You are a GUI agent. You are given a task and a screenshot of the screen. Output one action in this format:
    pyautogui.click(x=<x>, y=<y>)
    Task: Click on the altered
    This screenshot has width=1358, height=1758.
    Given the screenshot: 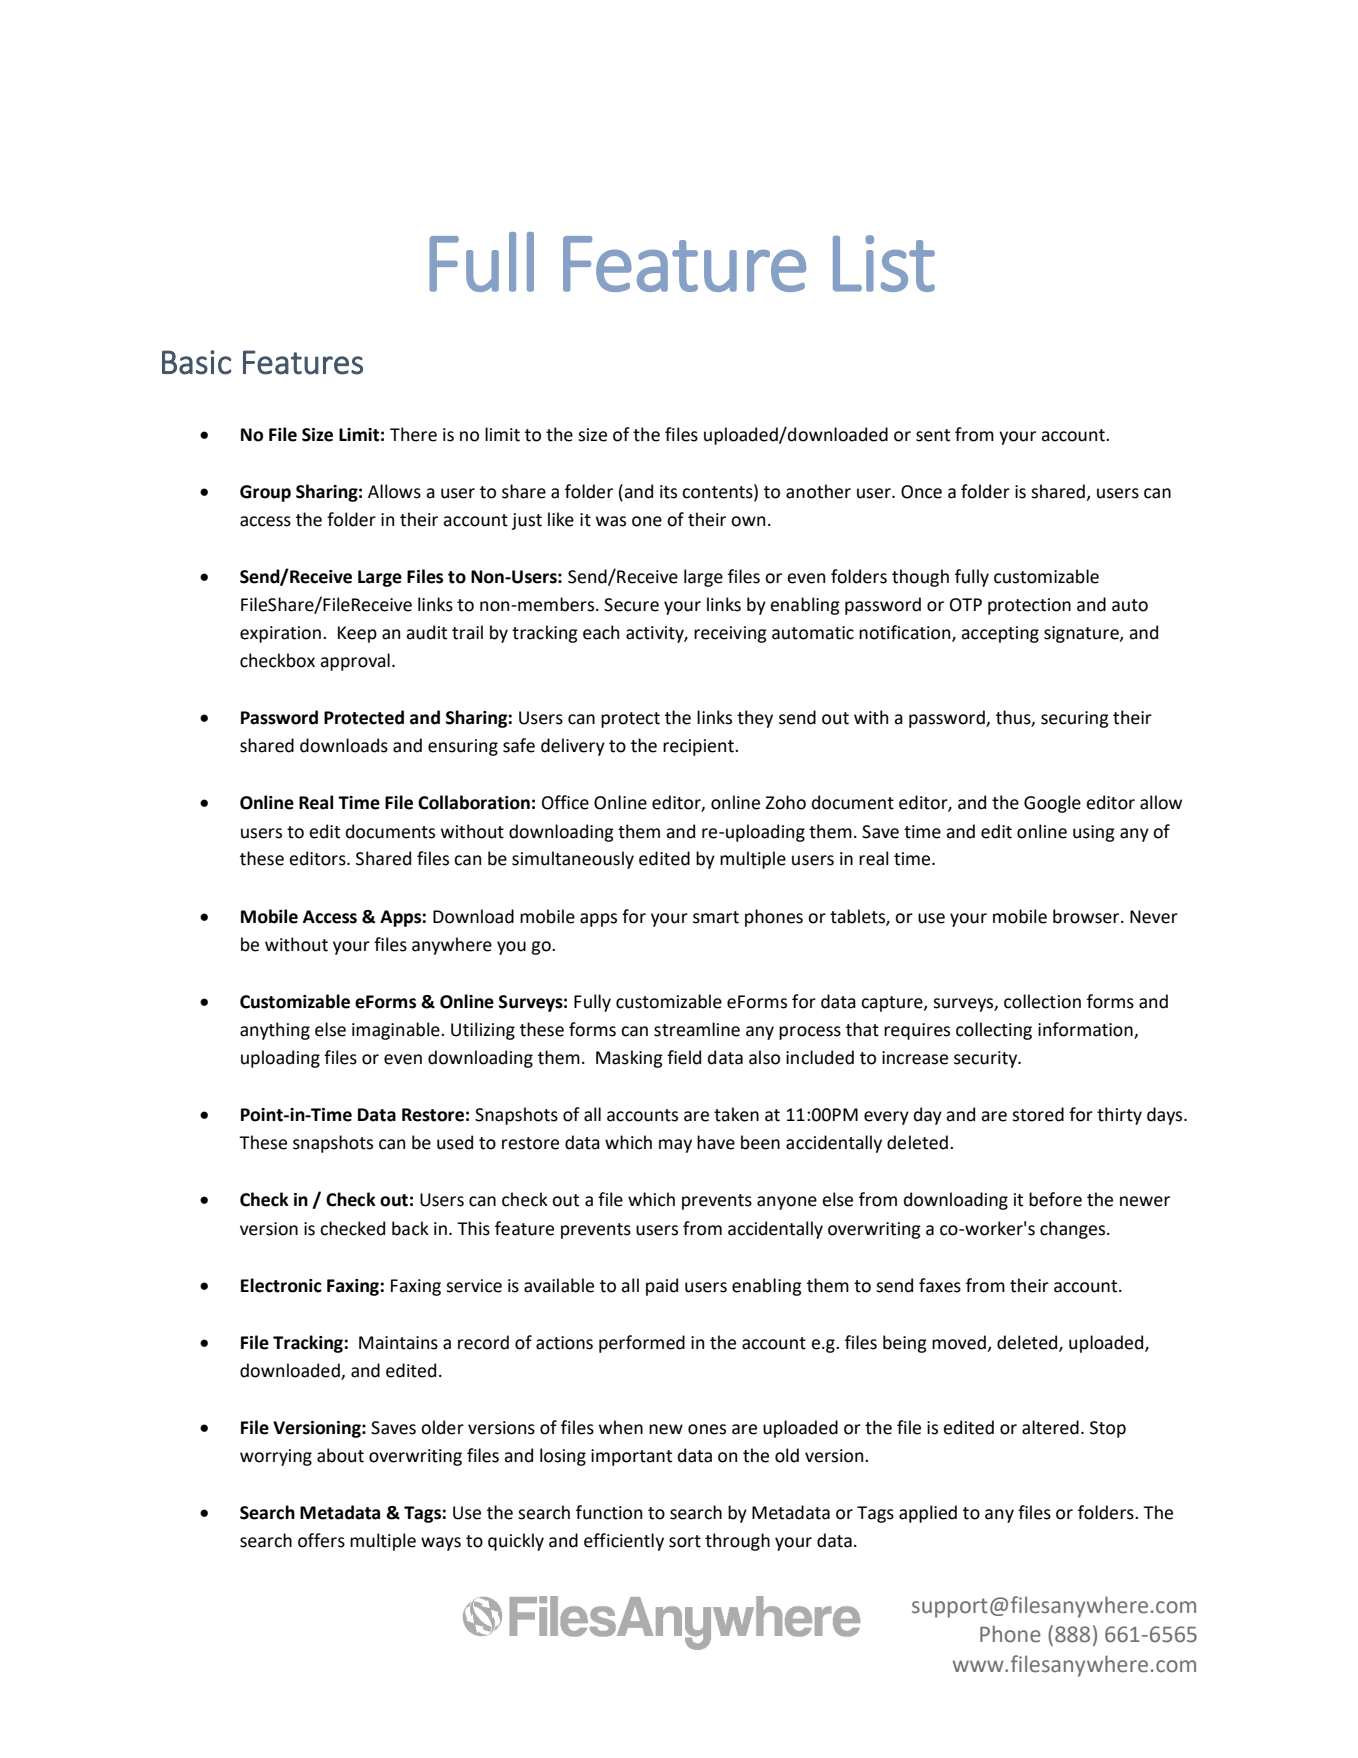 What is the action you would take?
    pyautogui.click(x=1050, y=1427)
